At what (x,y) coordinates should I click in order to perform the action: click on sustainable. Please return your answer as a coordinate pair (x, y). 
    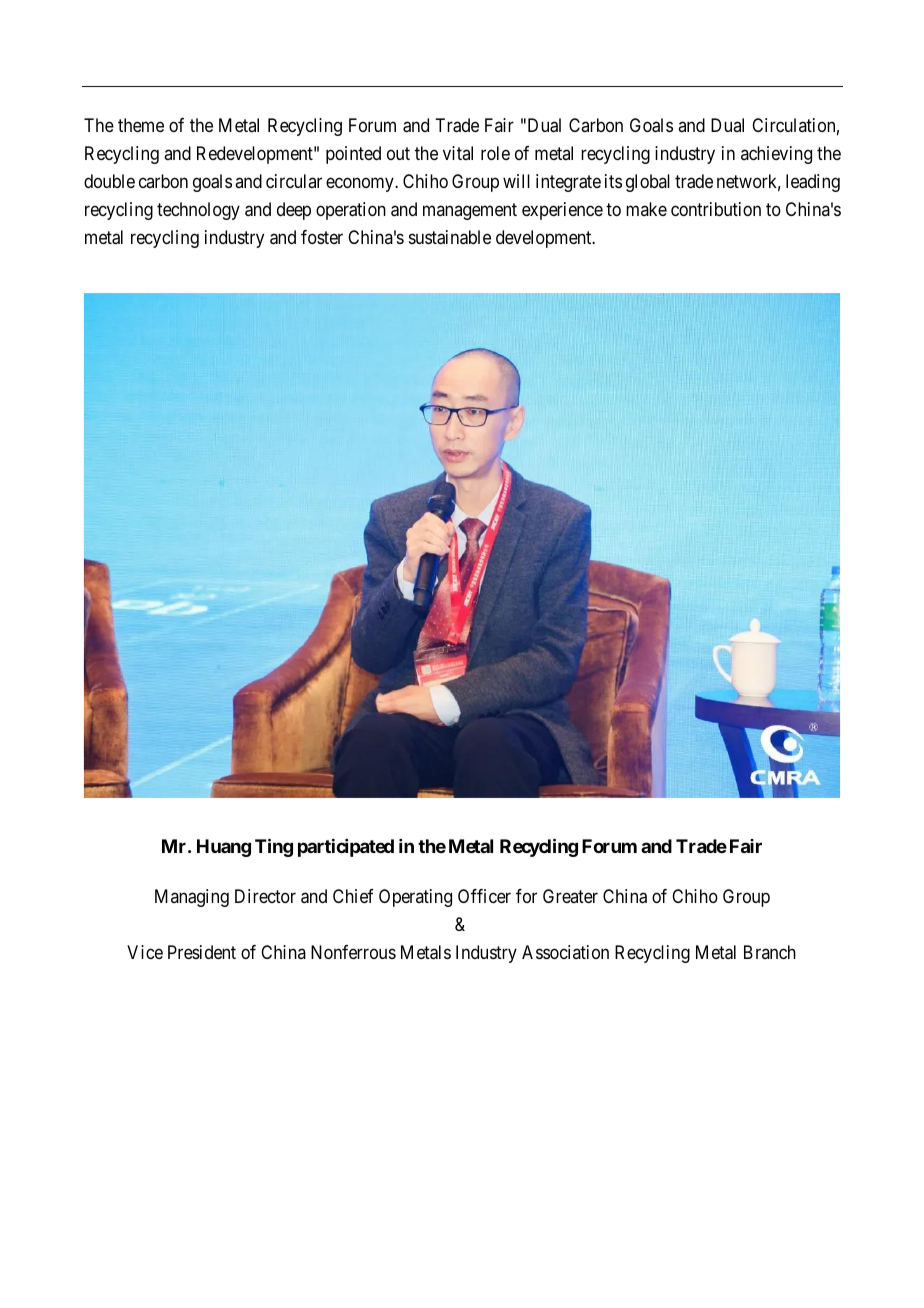
    Looking at the image, I should click on (450, 237).
